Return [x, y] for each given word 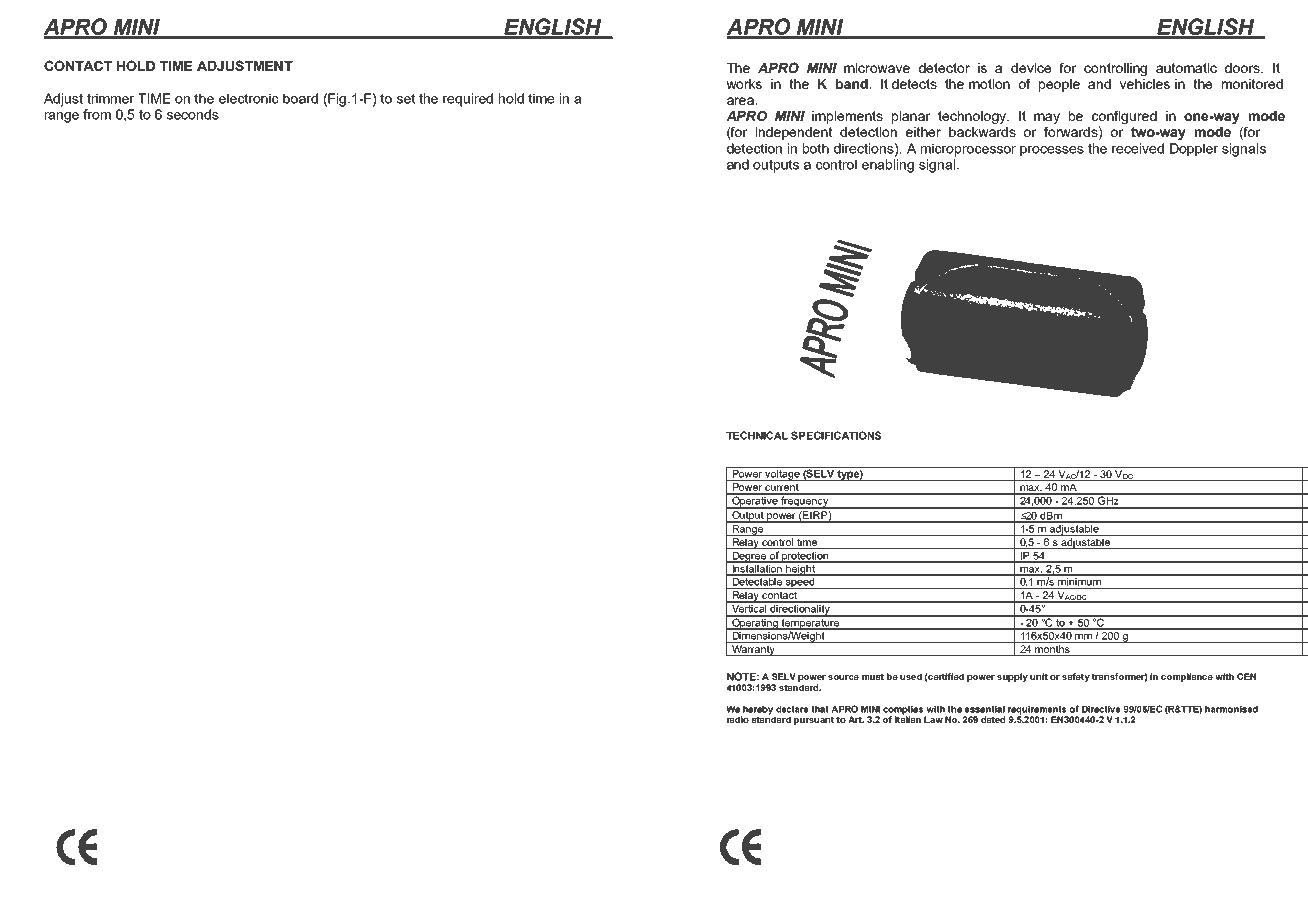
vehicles [1144, 84]
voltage [782, 474]
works [744, 84]
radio [738, 719]
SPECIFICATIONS [836, 435]
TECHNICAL [757, 435]
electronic [249, 98]
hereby [758, 711]
